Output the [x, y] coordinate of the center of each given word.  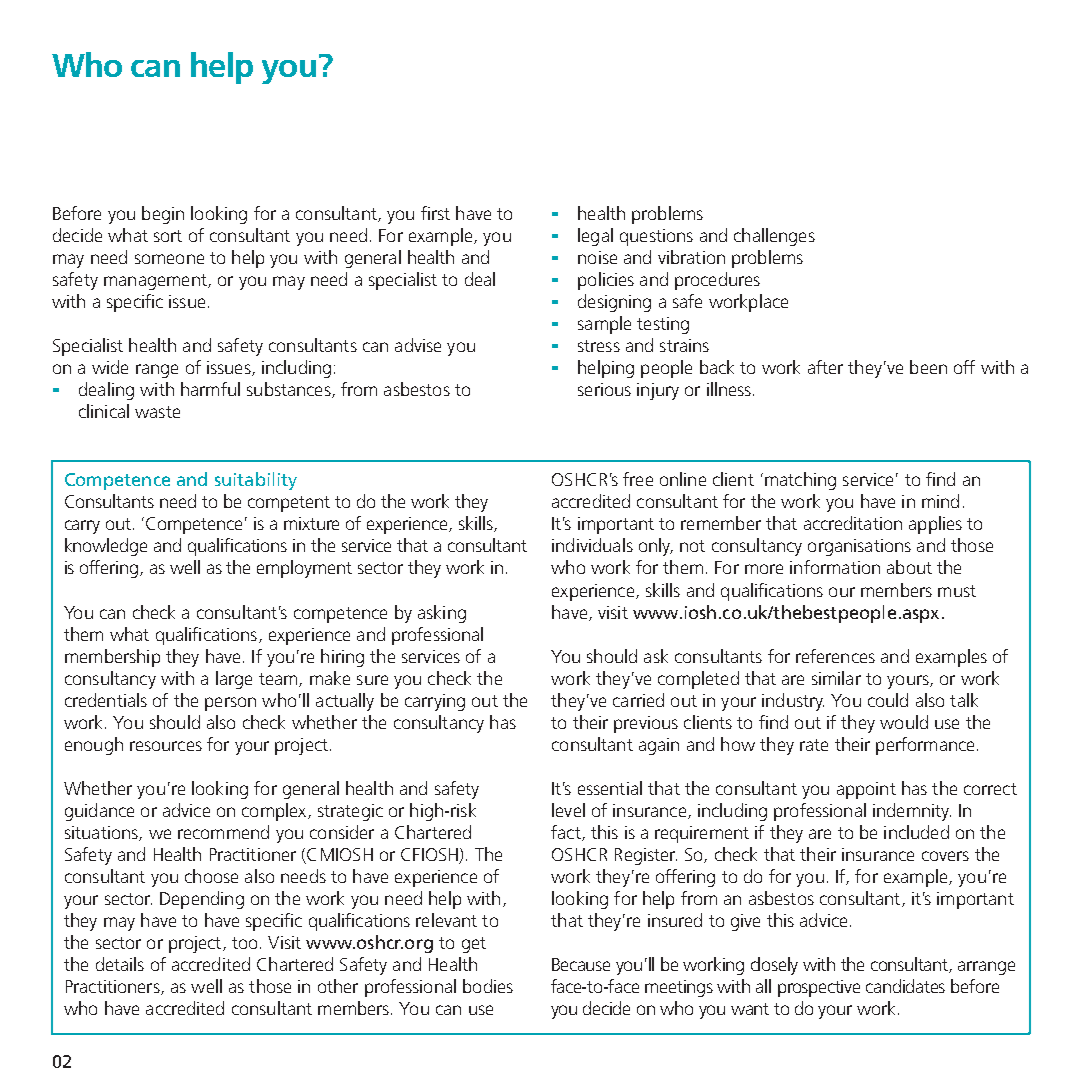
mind [940, 501]
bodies [488, 986]
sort [168, 236]
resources [166, 746]
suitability [256, 481]
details [120, 964]
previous [646, 724]
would [904, 722]
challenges [774, 237]
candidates [905, 986]
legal [595, 237]
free [638, 479]
